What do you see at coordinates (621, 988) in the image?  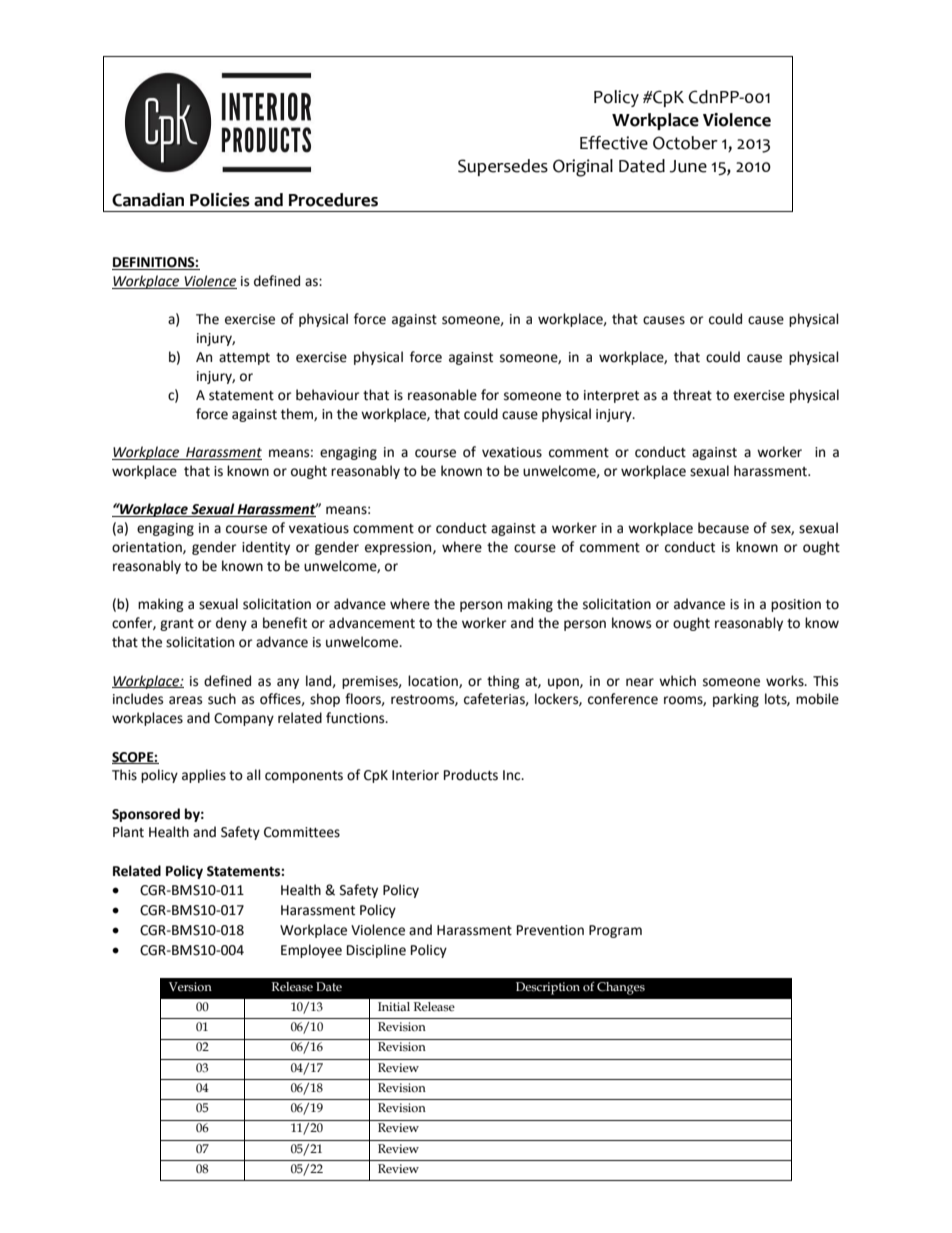 I see `Changes` at bounding box center [621, 988].
